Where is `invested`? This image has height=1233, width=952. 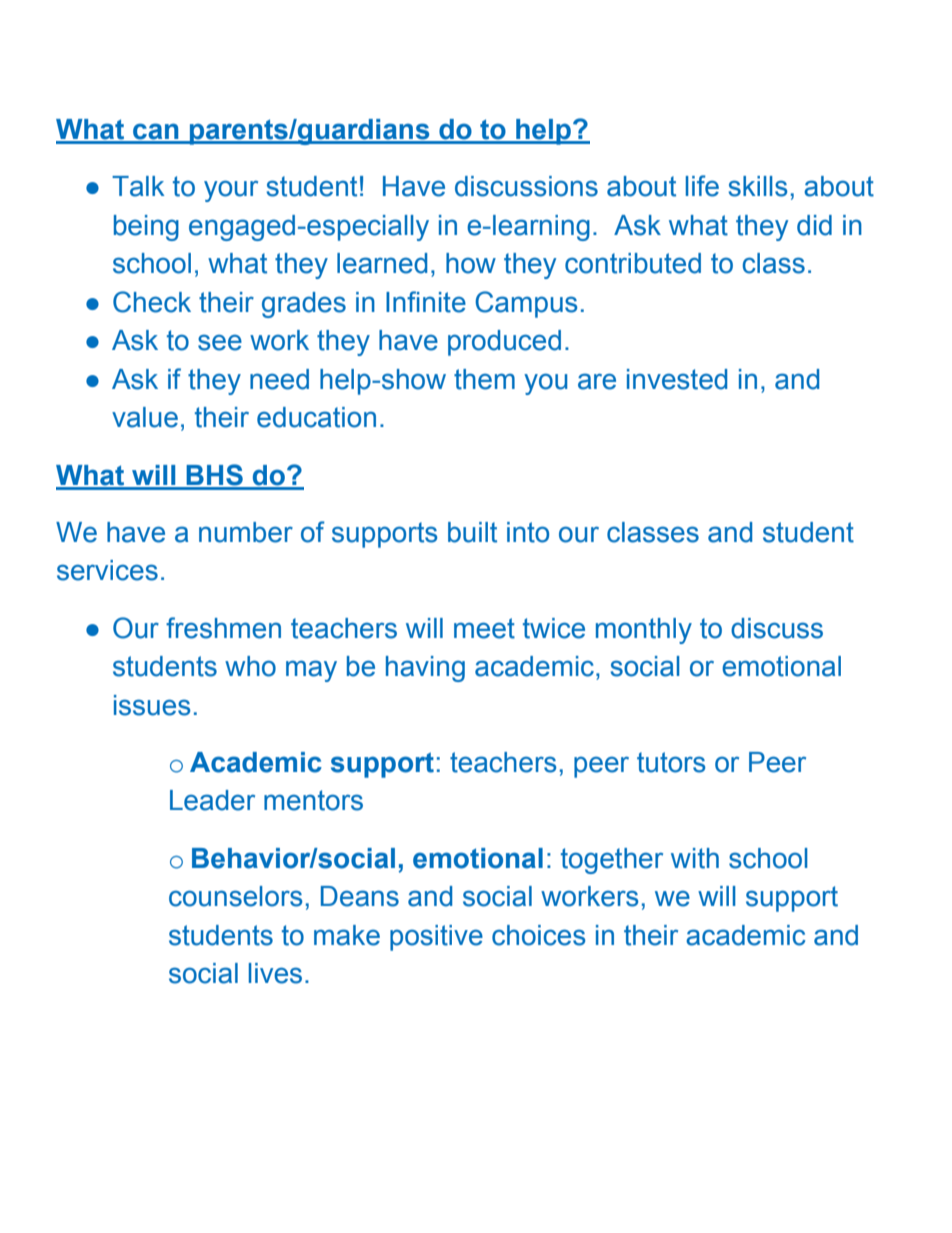
invested is located at coordinates (677, 379).
